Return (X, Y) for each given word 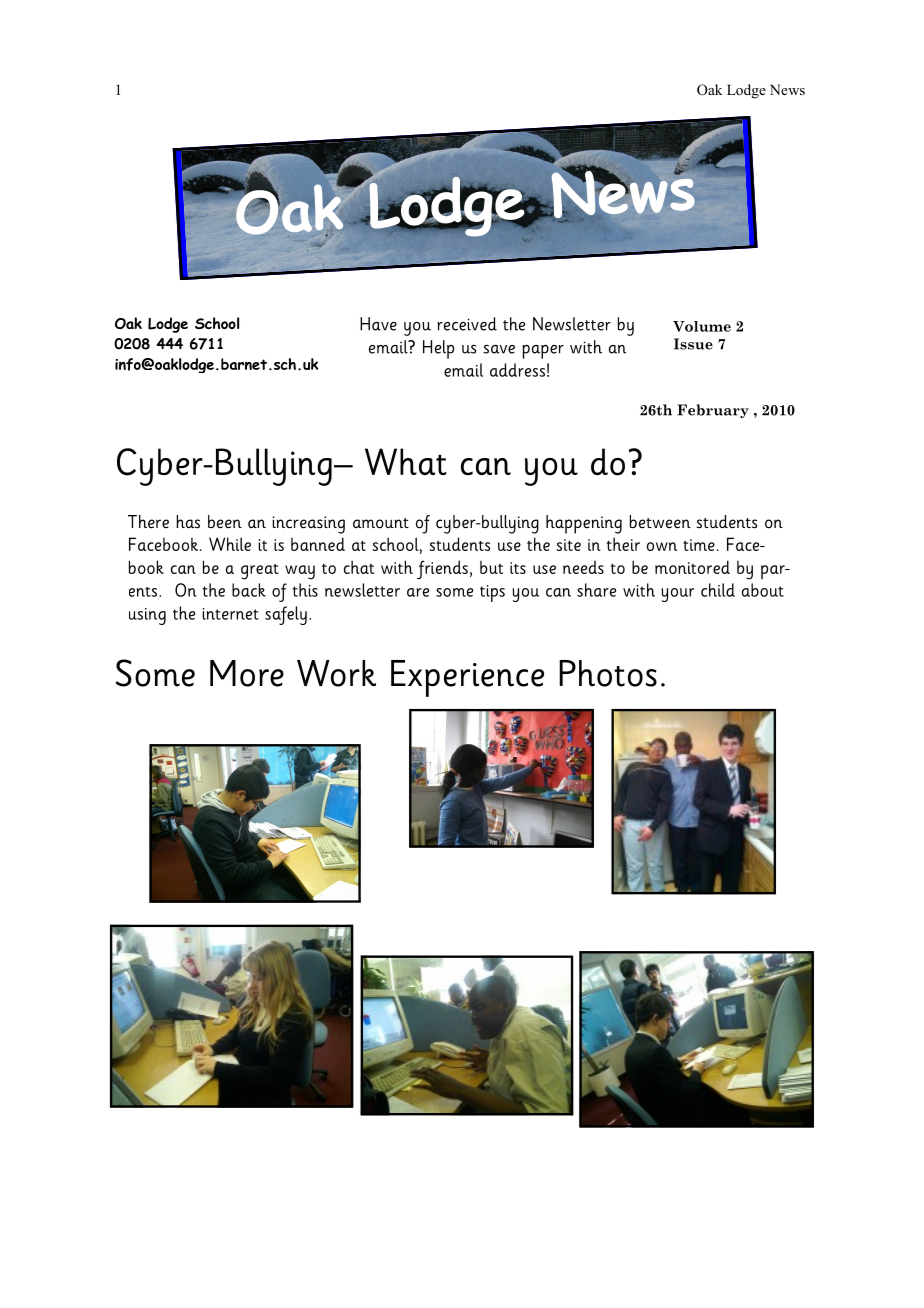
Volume (702, 326)
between (660, 522)
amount (381, 523)
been (225, 522)
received (467, 324)
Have (378, 324)
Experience (467, 678)
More (247, 673)
